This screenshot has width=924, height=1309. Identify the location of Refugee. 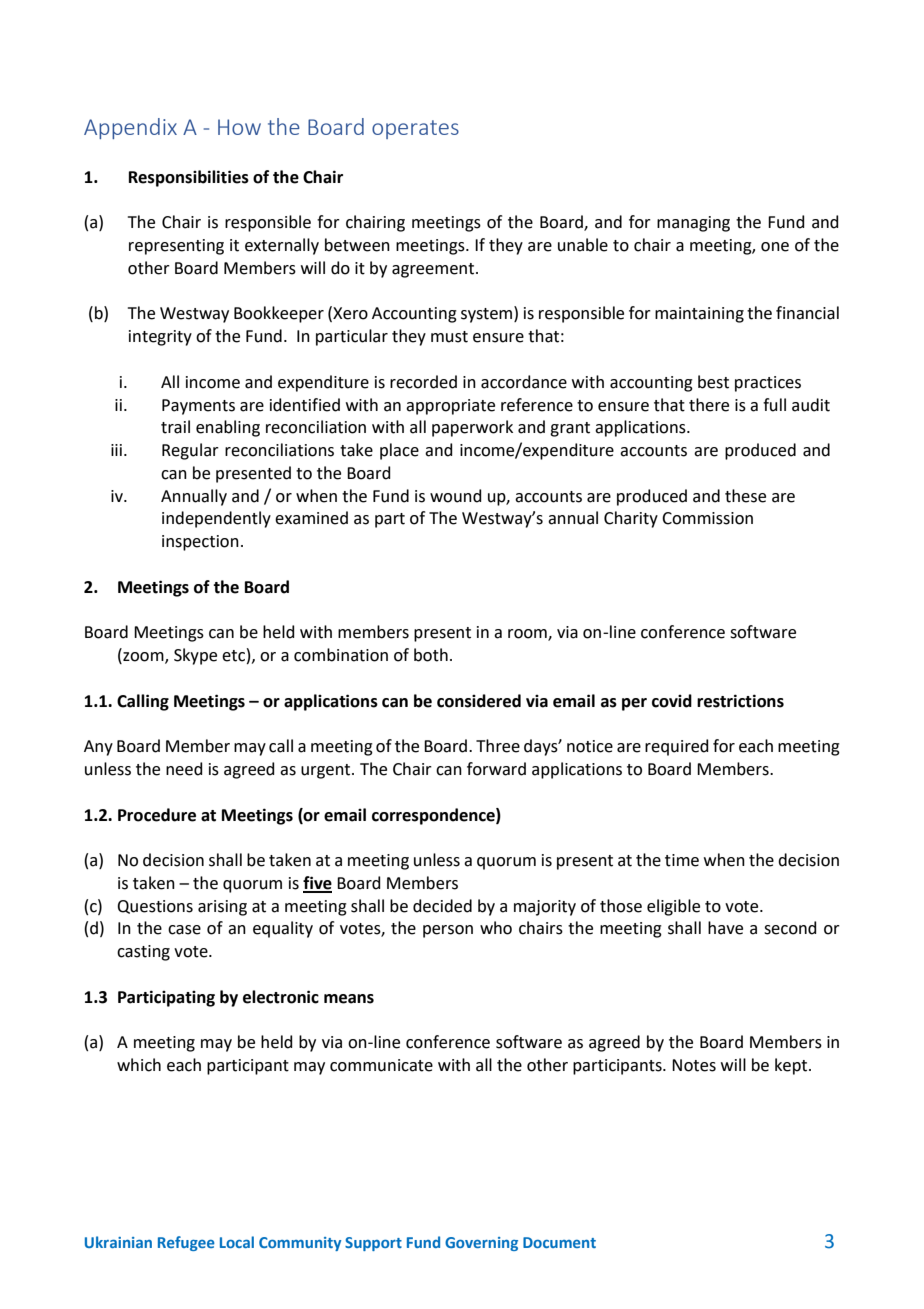
(186, 1243).
